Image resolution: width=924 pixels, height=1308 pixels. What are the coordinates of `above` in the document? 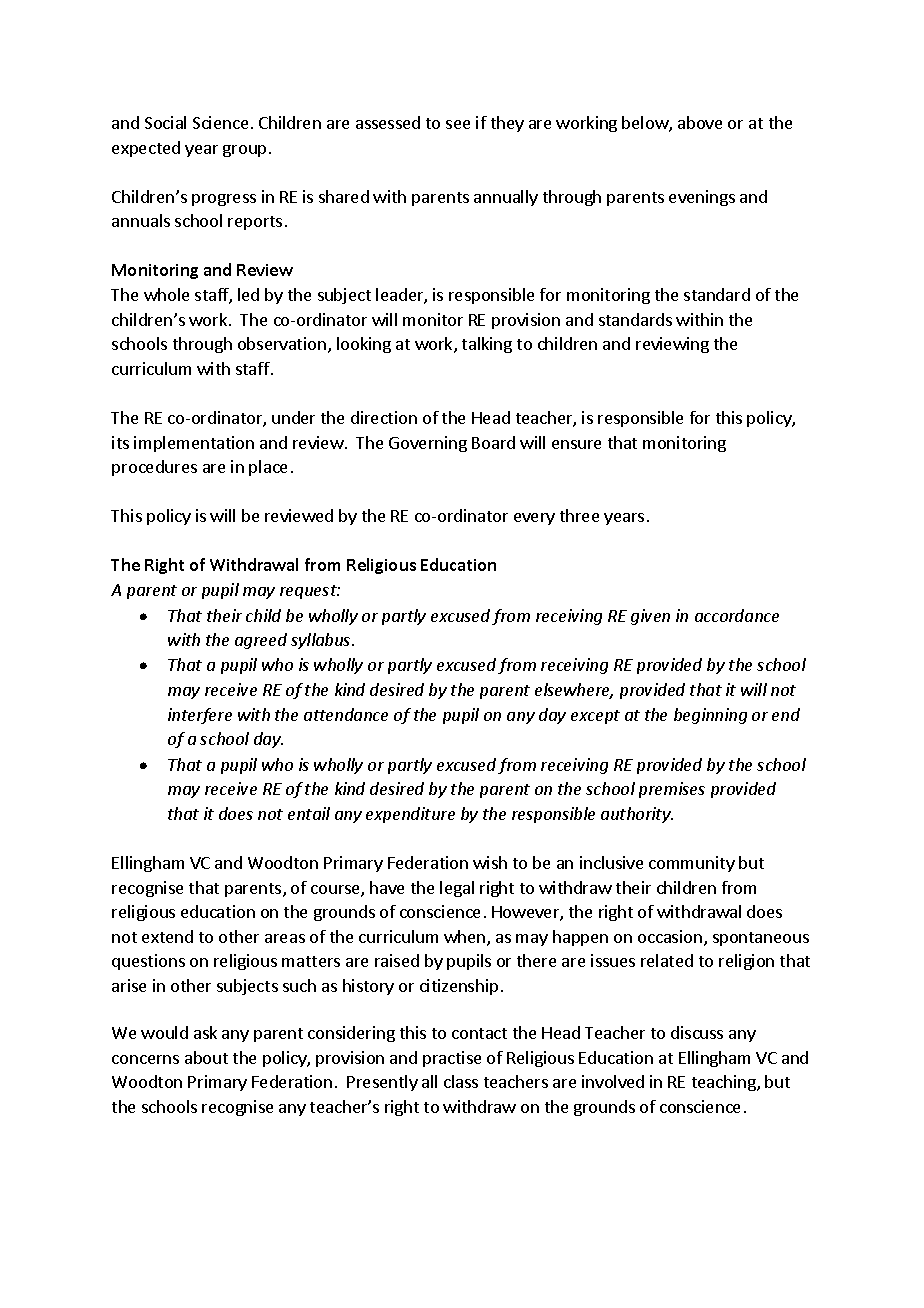 It's located at (700, 122).
